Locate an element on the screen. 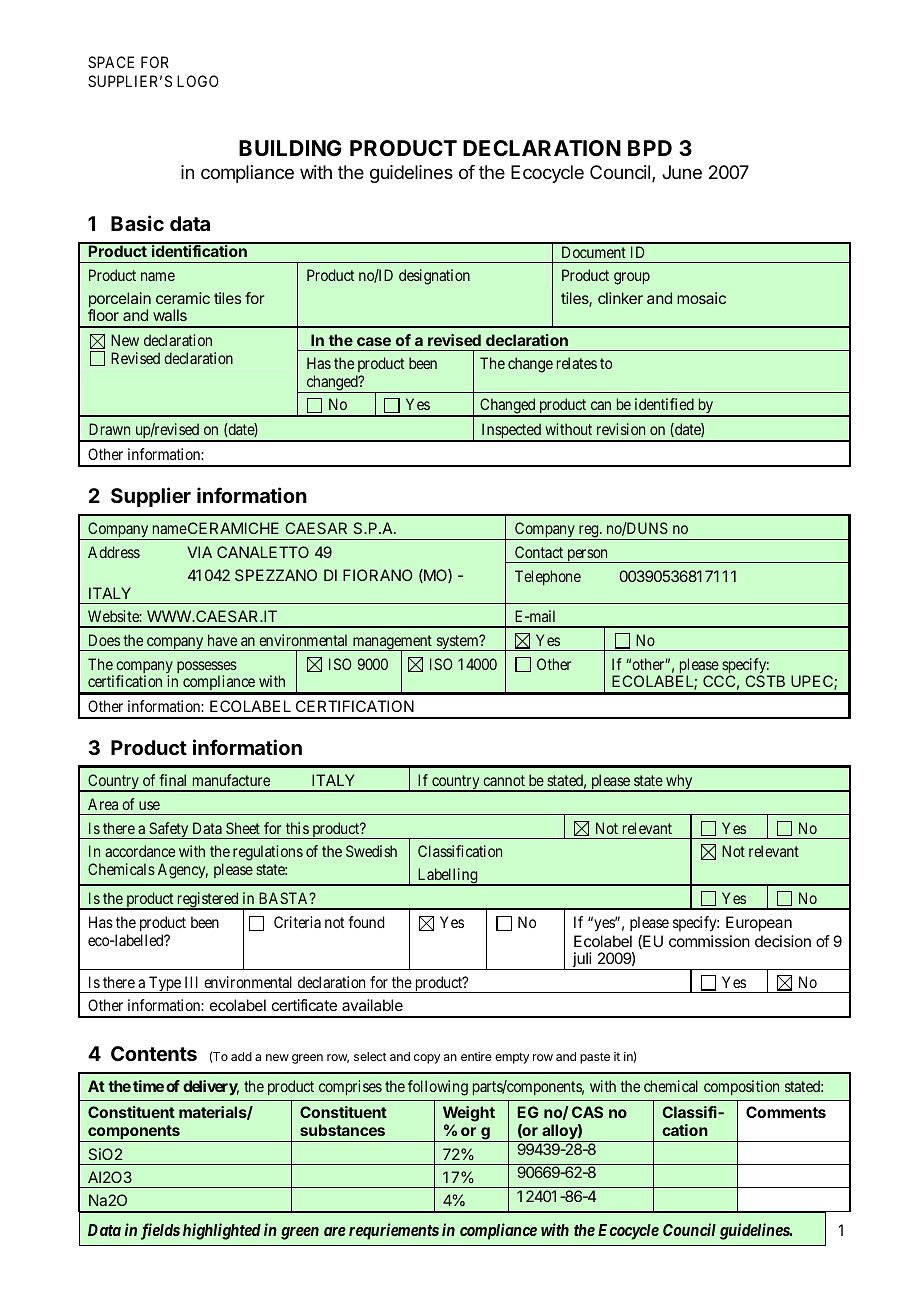  Weight is located at coordinates (469, 1115).
